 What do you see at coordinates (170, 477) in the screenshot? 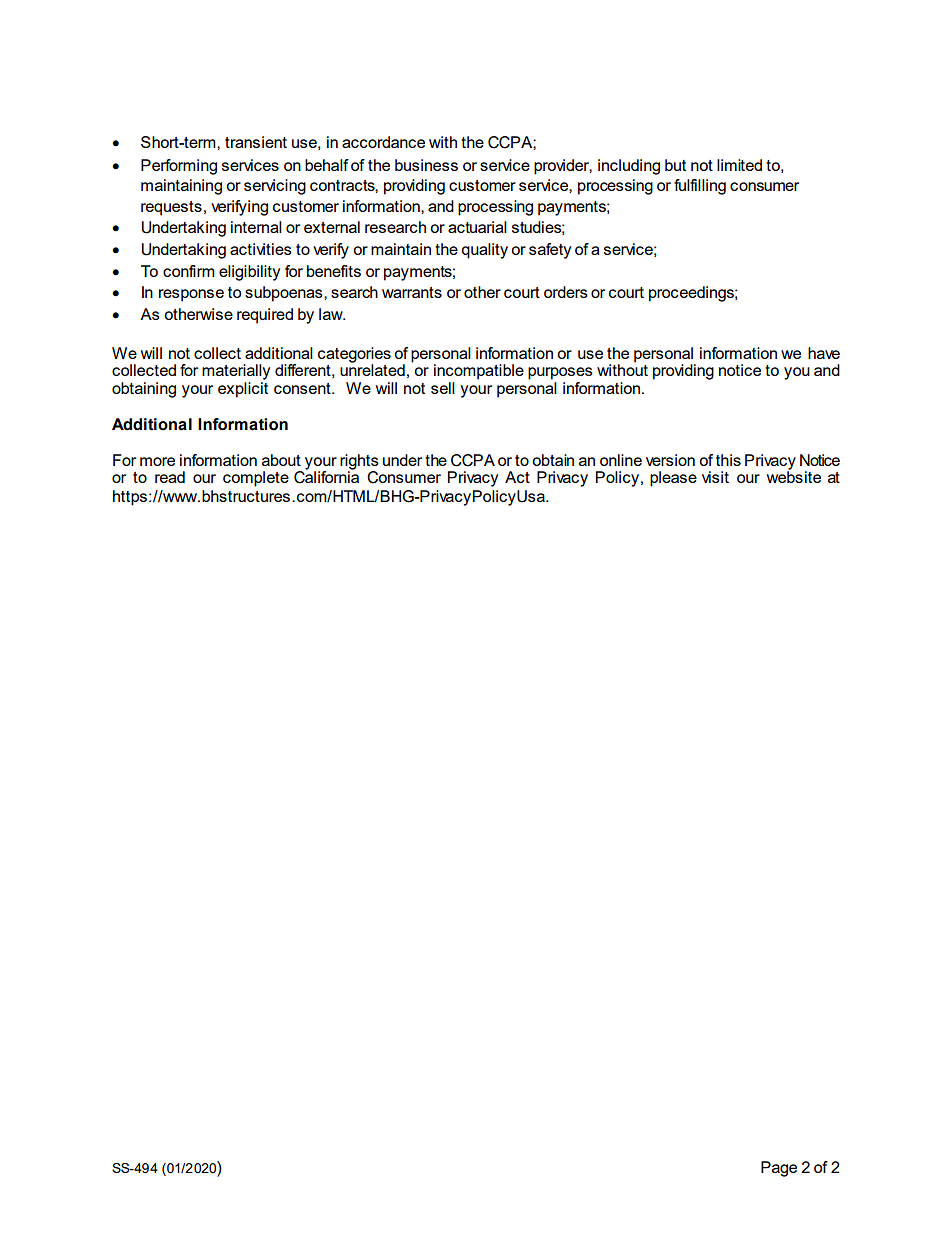
I see `read` at bounding box center [170, 477].
